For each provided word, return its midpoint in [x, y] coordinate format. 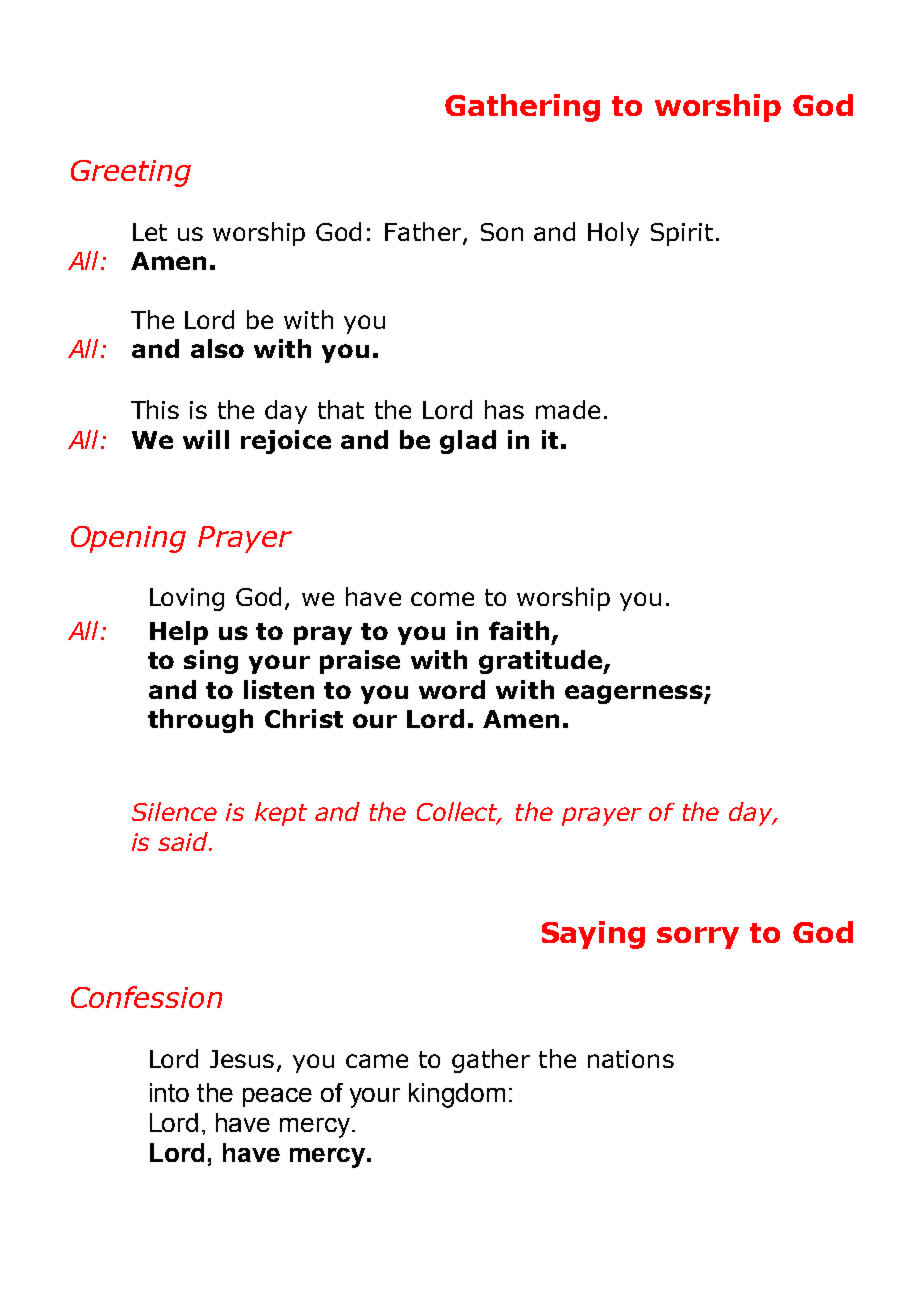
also [217, 348]
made [568, 409]
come [442, 599]
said [184, 841]
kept [281, 814]
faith [519, 630]
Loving [187, 599]
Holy [613, 234]
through [200, 721]
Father [424, 232]
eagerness [634, 694]
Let [150, 232]
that [341, 409]
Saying [593, 935]
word [452, 689]
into [169, 1092]
